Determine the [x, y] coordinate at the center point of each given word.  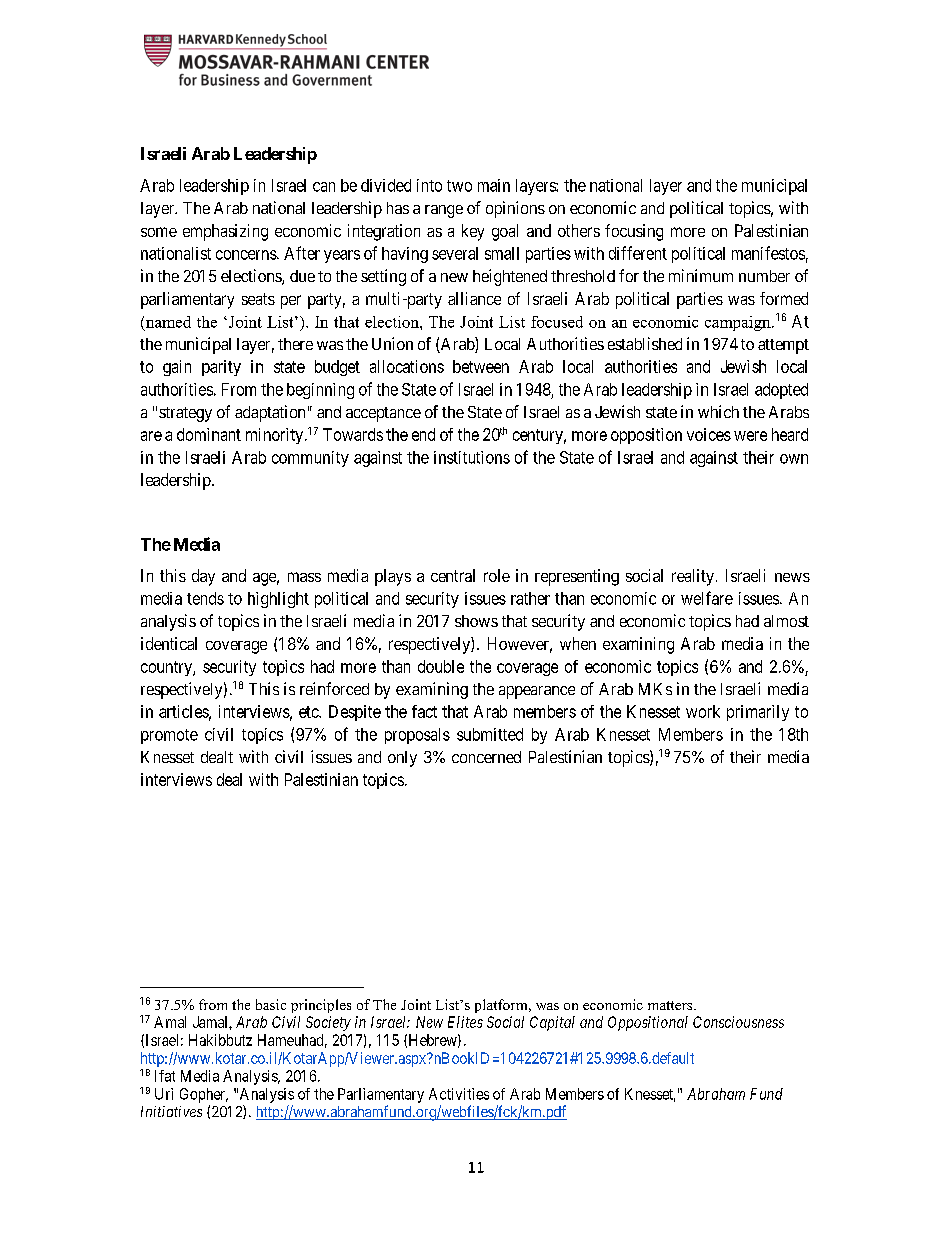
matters [671, 1005]
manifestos [768, 253]
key [473, 232]
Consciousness [738, 1022]
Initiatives [171, 1111]
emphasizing [225, 232]
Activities [459, 1094]
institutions [472, 457]
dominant [209, 434]
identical [169, 643]
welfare [707, 598]
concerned [486, 757]
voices [709, 434]
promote [169, 736]
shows [476, 621]
